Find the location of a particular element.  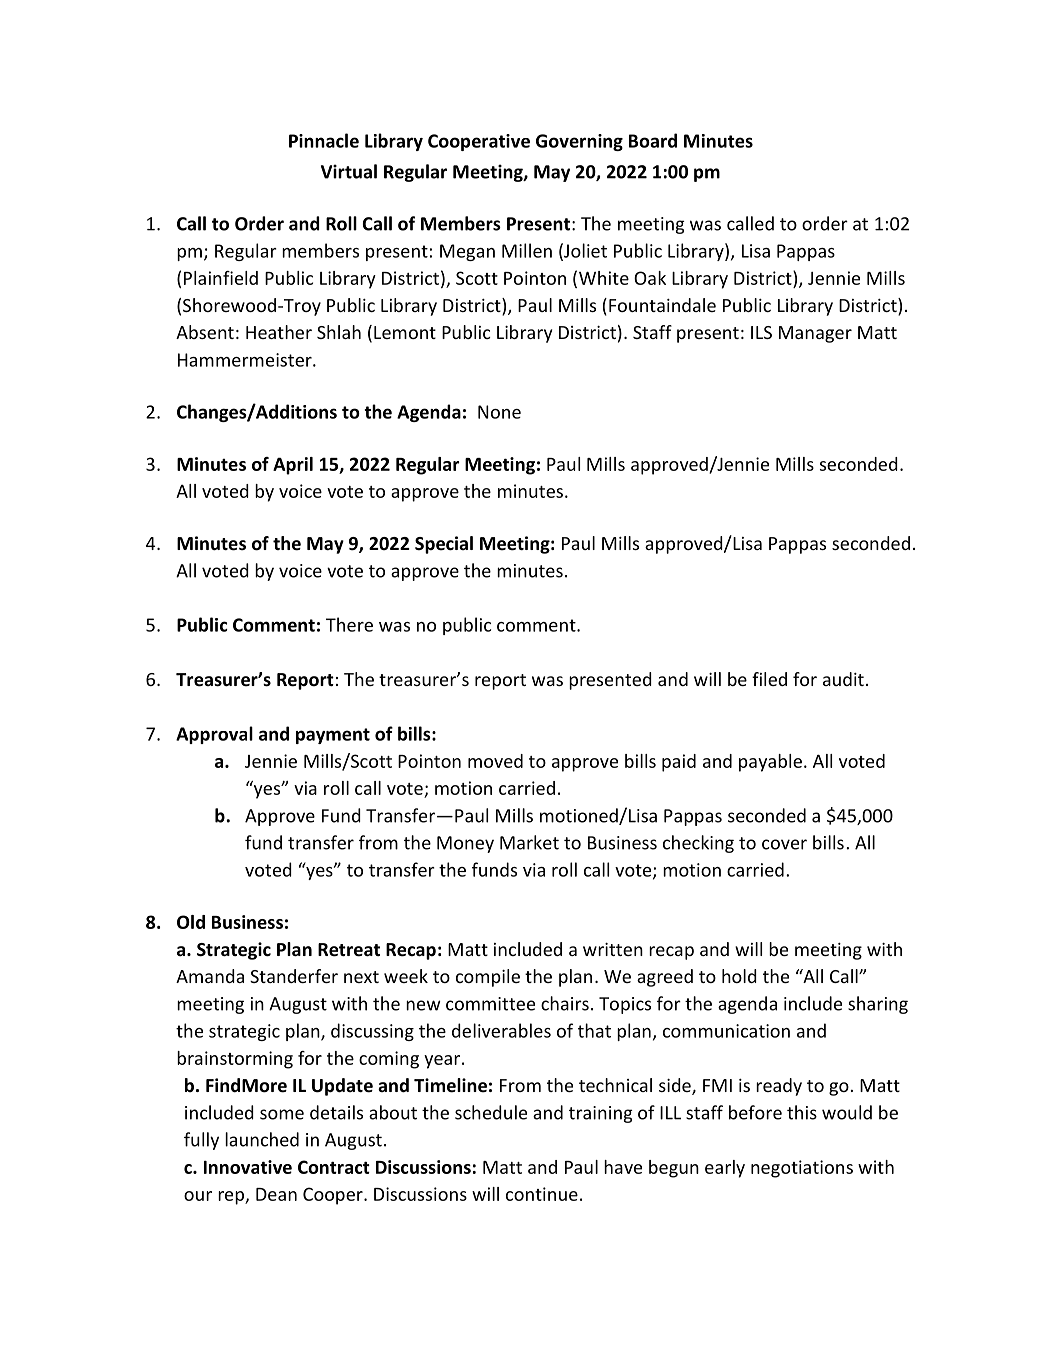

filed is located at coordinates (769, 679).
